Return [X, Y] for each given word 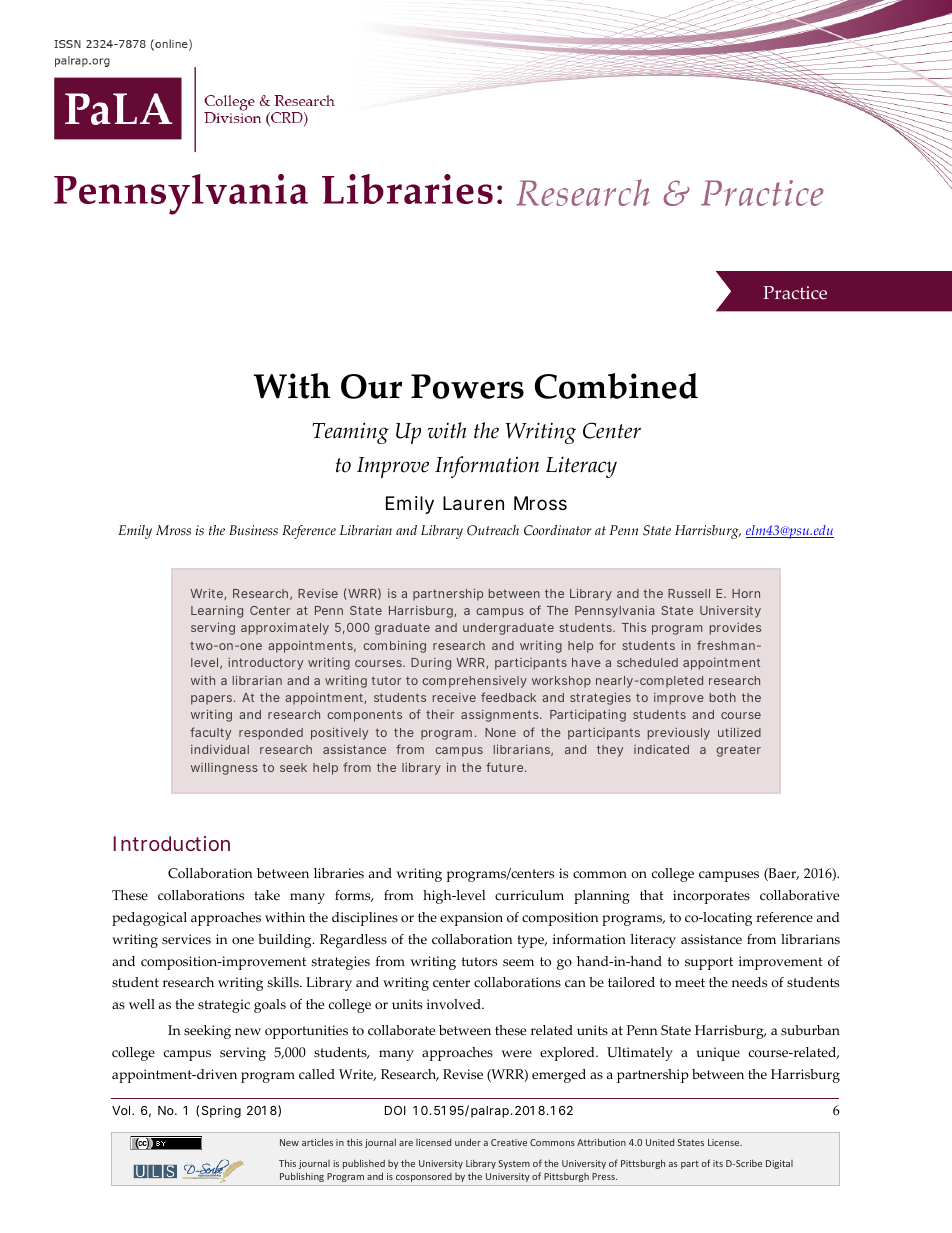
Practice [795, 293]
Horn [746, 593]
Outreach [493, 530]
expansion [471, 919]
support [709, 963]
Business [253, 530]
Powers [467, 386]
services [186, 939]
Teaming [350, 433]
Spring [221, 1112]
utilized [739, 732]
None [500, 732]
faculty [210, 733]
